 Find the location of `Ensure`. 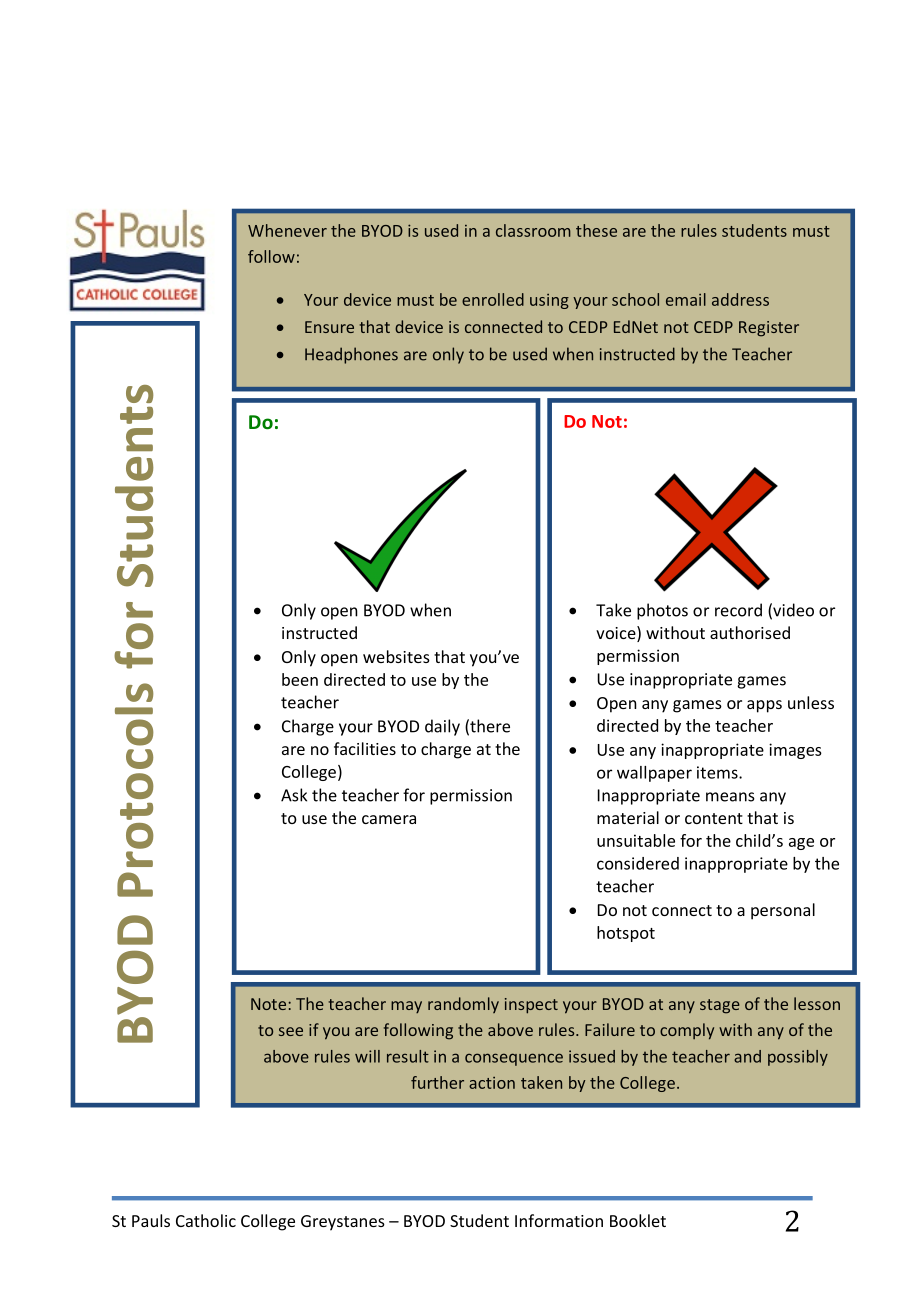

Ensure is located at coordinates (329, 327).
